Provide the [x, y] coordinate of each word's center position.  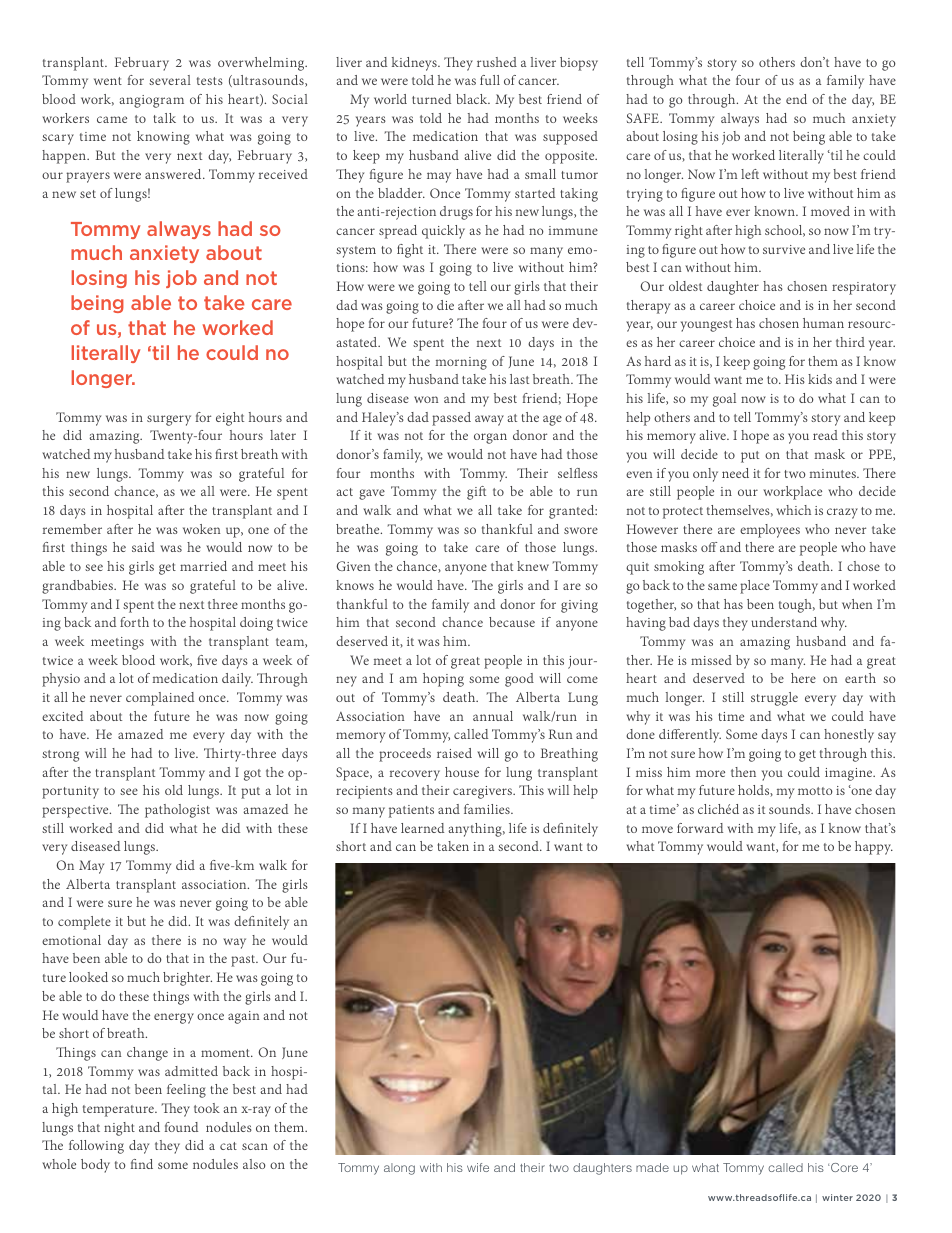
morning [461, 363]
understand [784, 622]
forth [134, 622]
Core [843, 1167]
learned [422, 828]
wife [478, 1167]
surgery [169, 420]
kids [820, 379]
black [473, 99]
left [750, 174]
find [142, 1164]
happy [874, 848]
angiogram [151, 101]
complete [84, 923]
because [512, 622]
